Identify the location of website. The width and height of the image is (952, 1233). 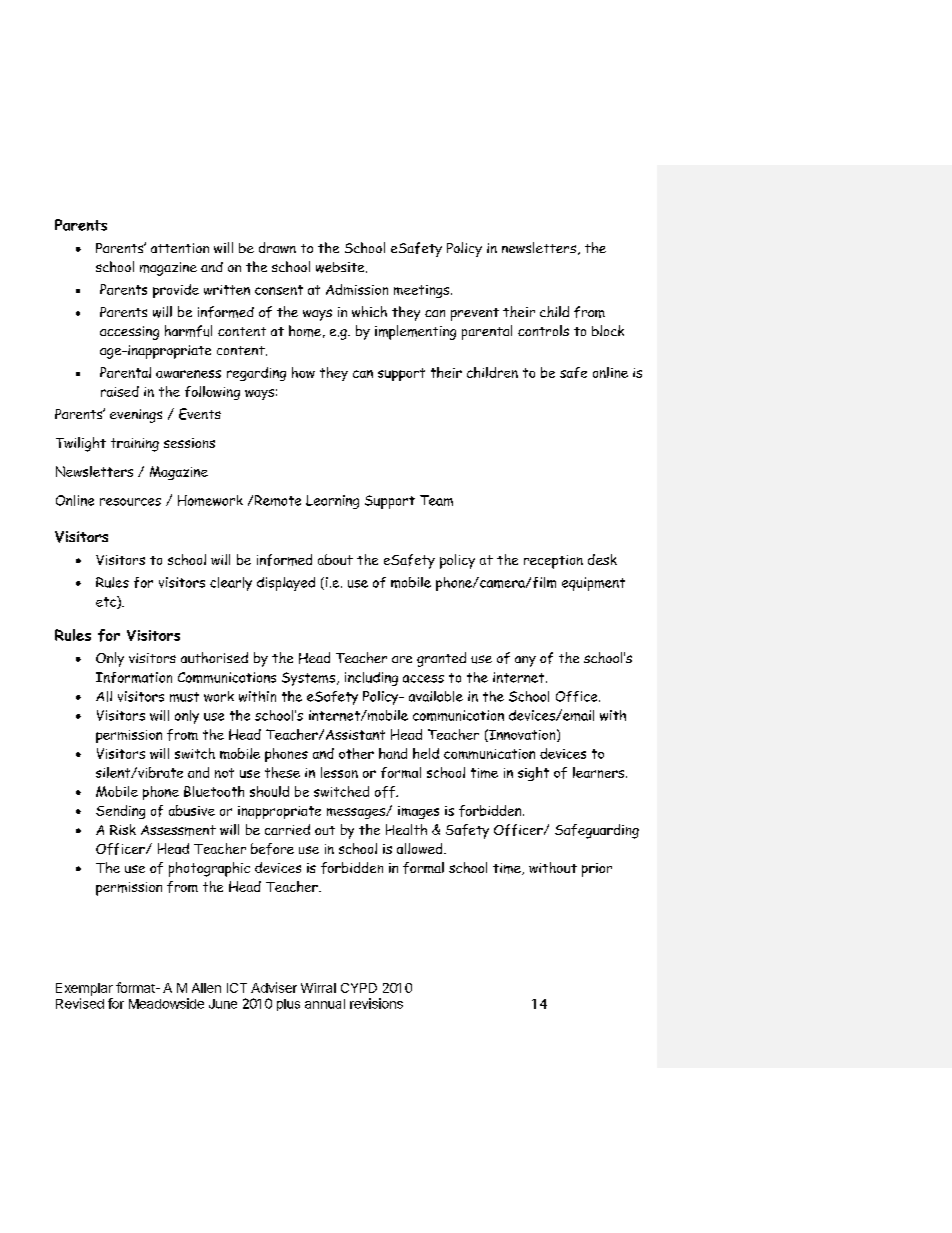
(341, 267).
